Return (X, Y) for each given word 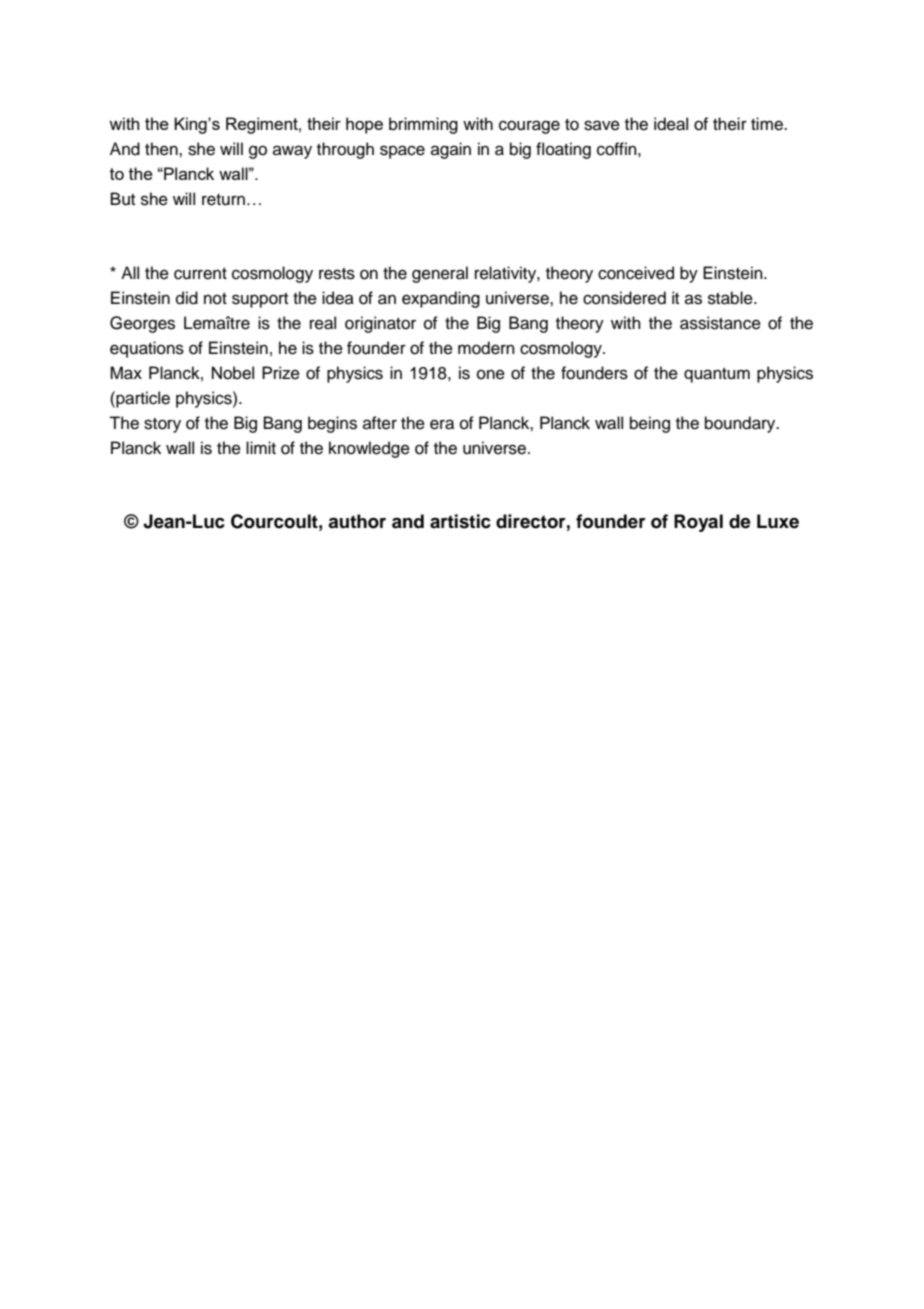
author (357, 521)
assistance (720, 323)
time (768, 124)
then (162, 149)
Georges (142, 324)
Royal (698, 523)
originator (380, 324)
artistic (460, 521)
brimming (423, 125)
